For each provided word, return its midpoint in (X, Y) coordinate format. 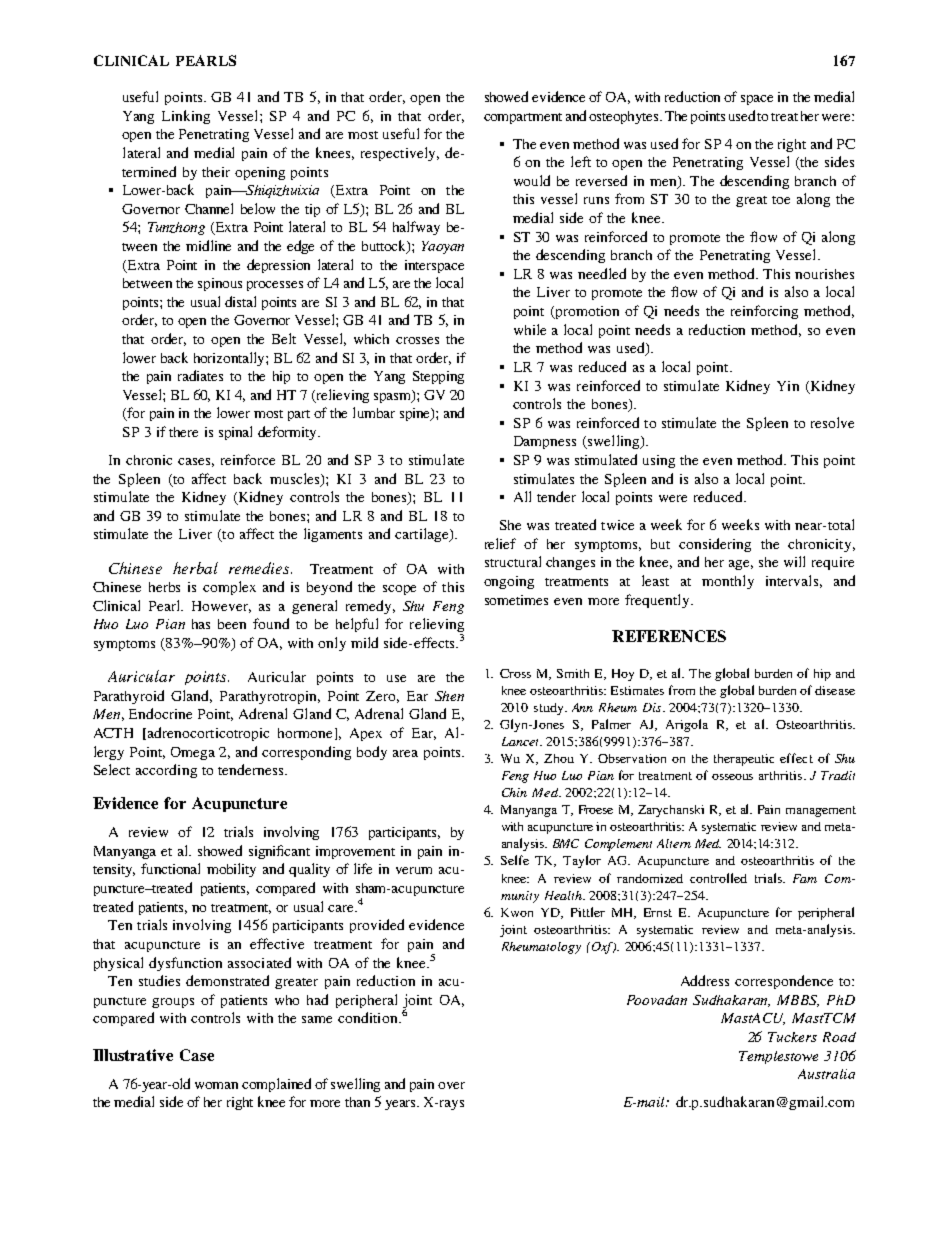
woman (216, 1085)
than (357, 1102)
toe (781, 200)
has (201, 624)
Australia (826, 1074)
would (532, 180)
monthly (728, 582)
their (216, 172)
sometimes (516, 600)
